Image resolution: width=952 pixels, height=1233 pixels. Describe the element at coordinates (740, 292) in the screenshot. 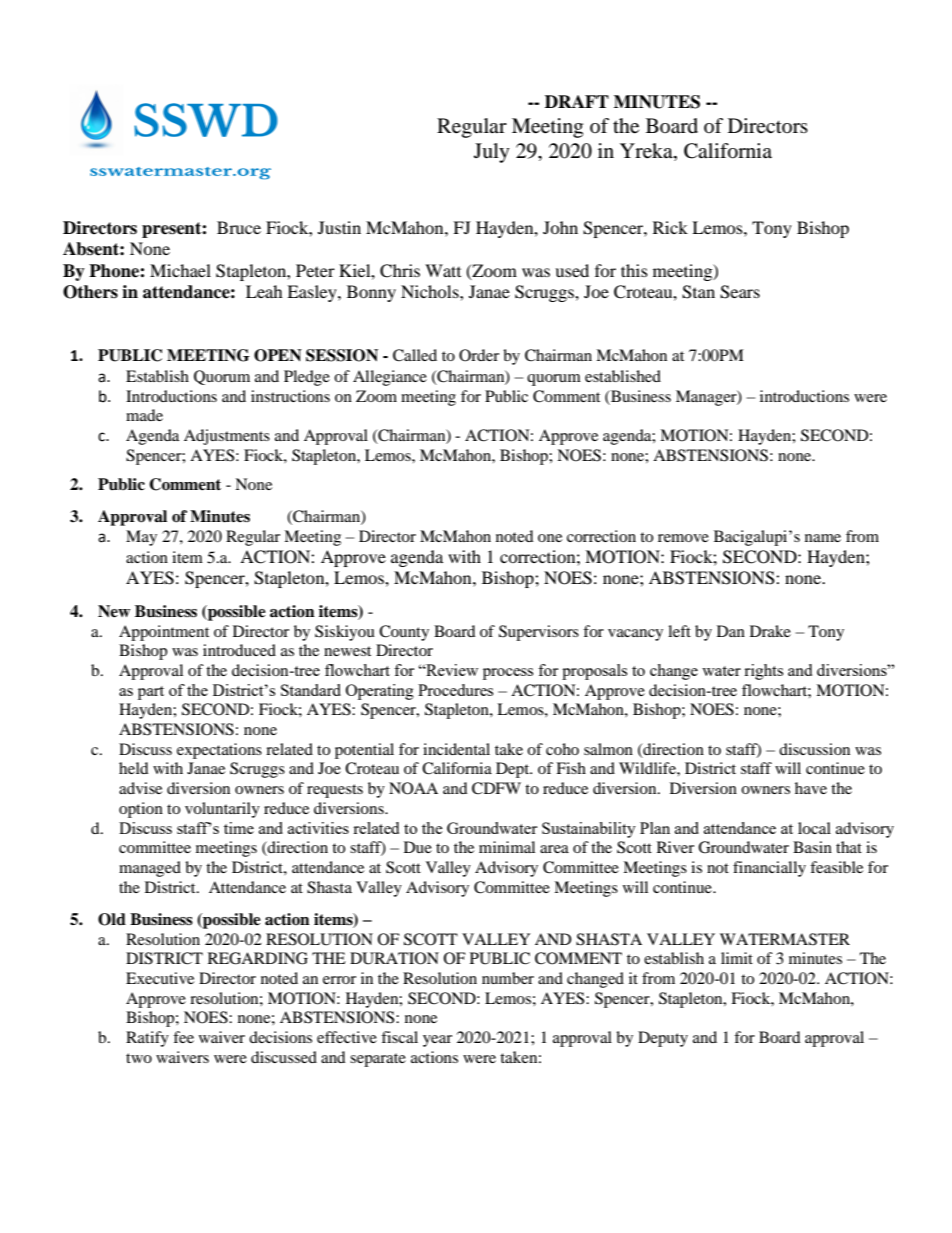

I see `Sears` at that location.
